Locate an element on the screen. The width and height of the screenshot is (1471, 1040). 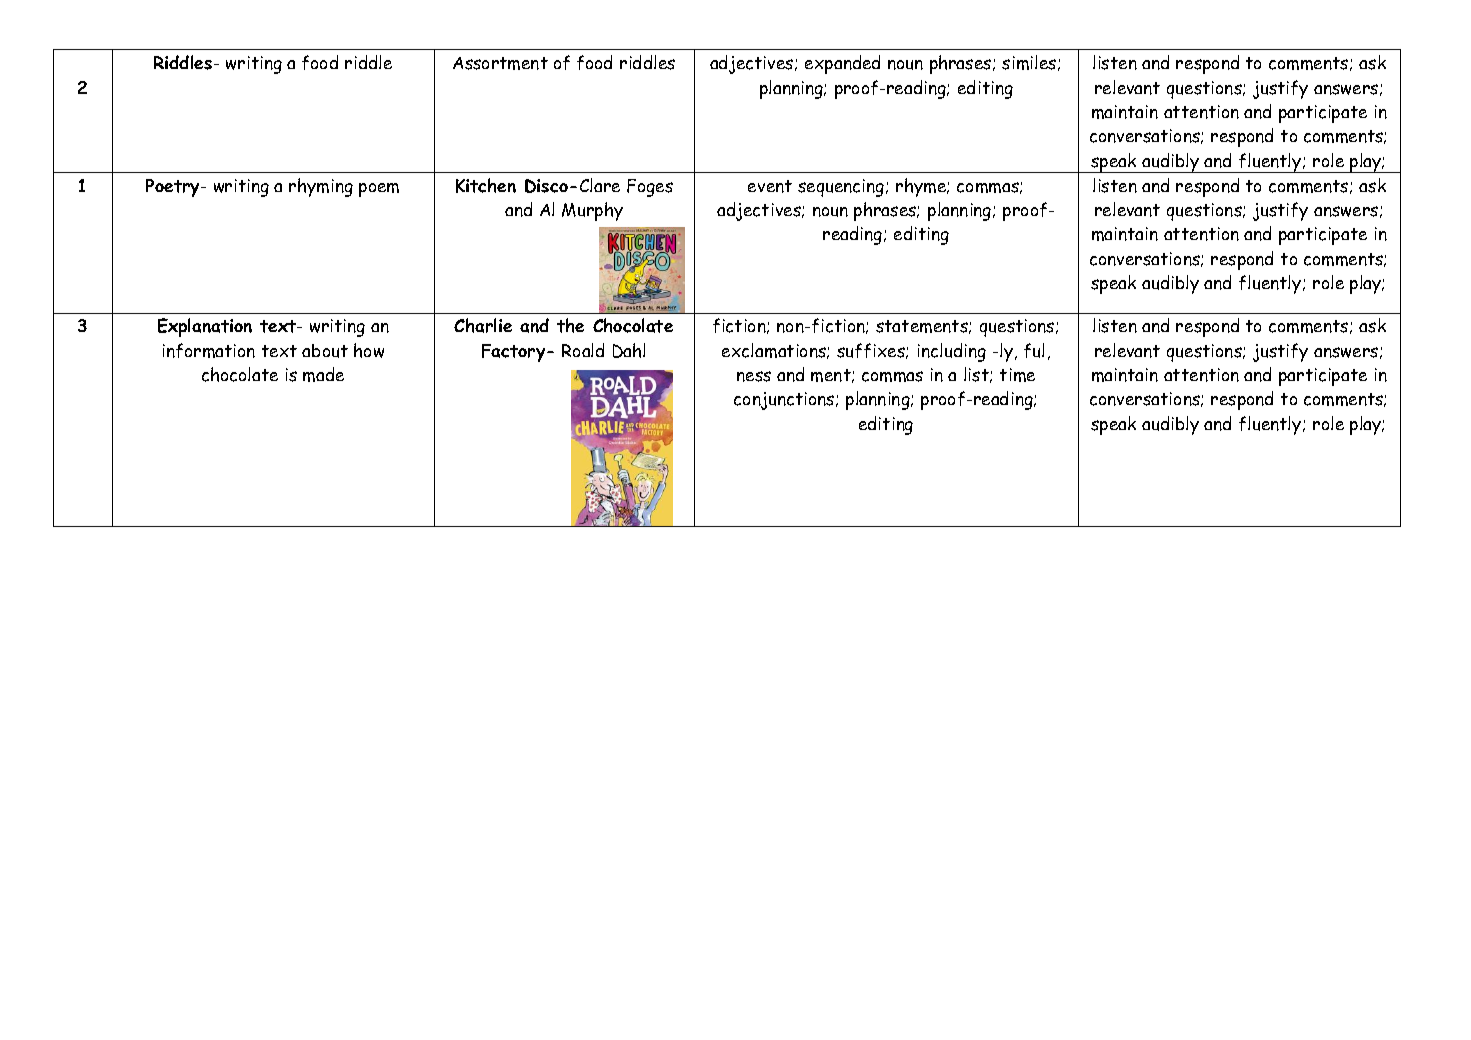
the is located at coordinates (570, 325).
